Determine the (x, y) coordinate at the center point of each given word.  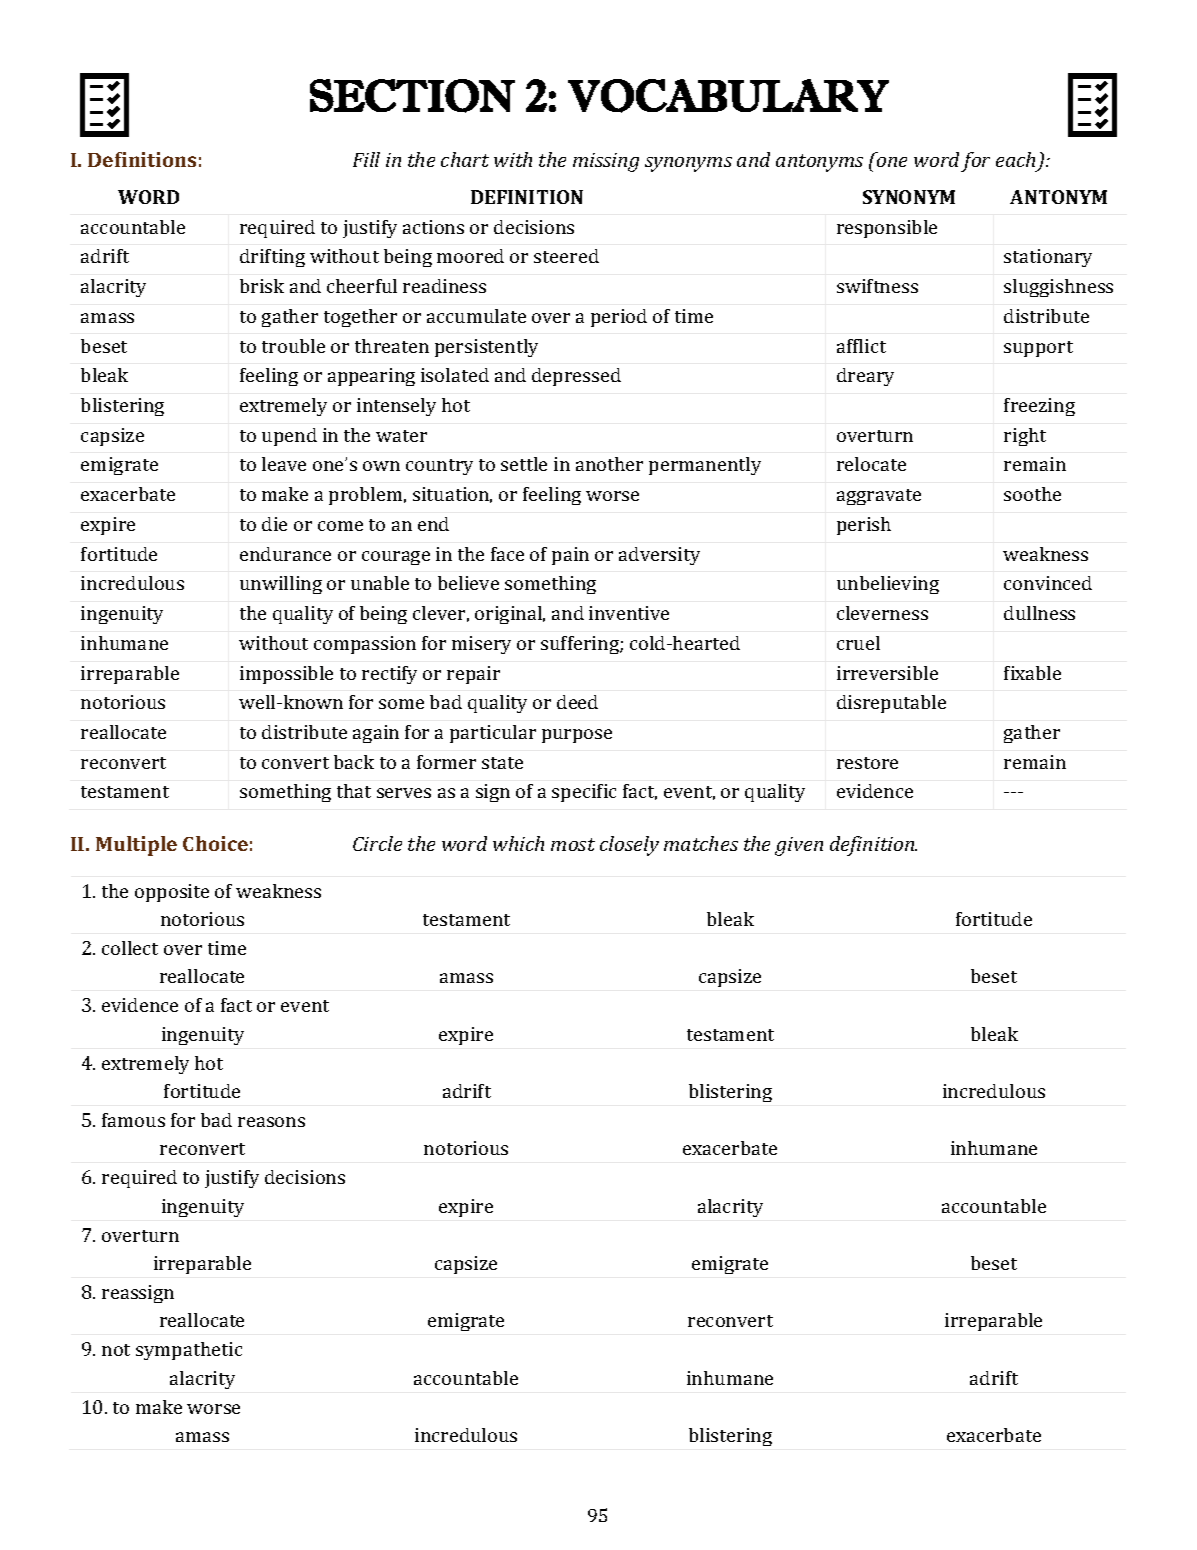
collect (130, 948)
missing (606, 162)
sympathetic (189, 1351)
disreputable (891, 704)
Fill (366, 159)
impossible (286, 675)
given (799, 846)
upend (289, 437)
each (1015, 159)
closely (629, 846)
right (1025, 437)
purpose (577, 736)
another (609, 464)
